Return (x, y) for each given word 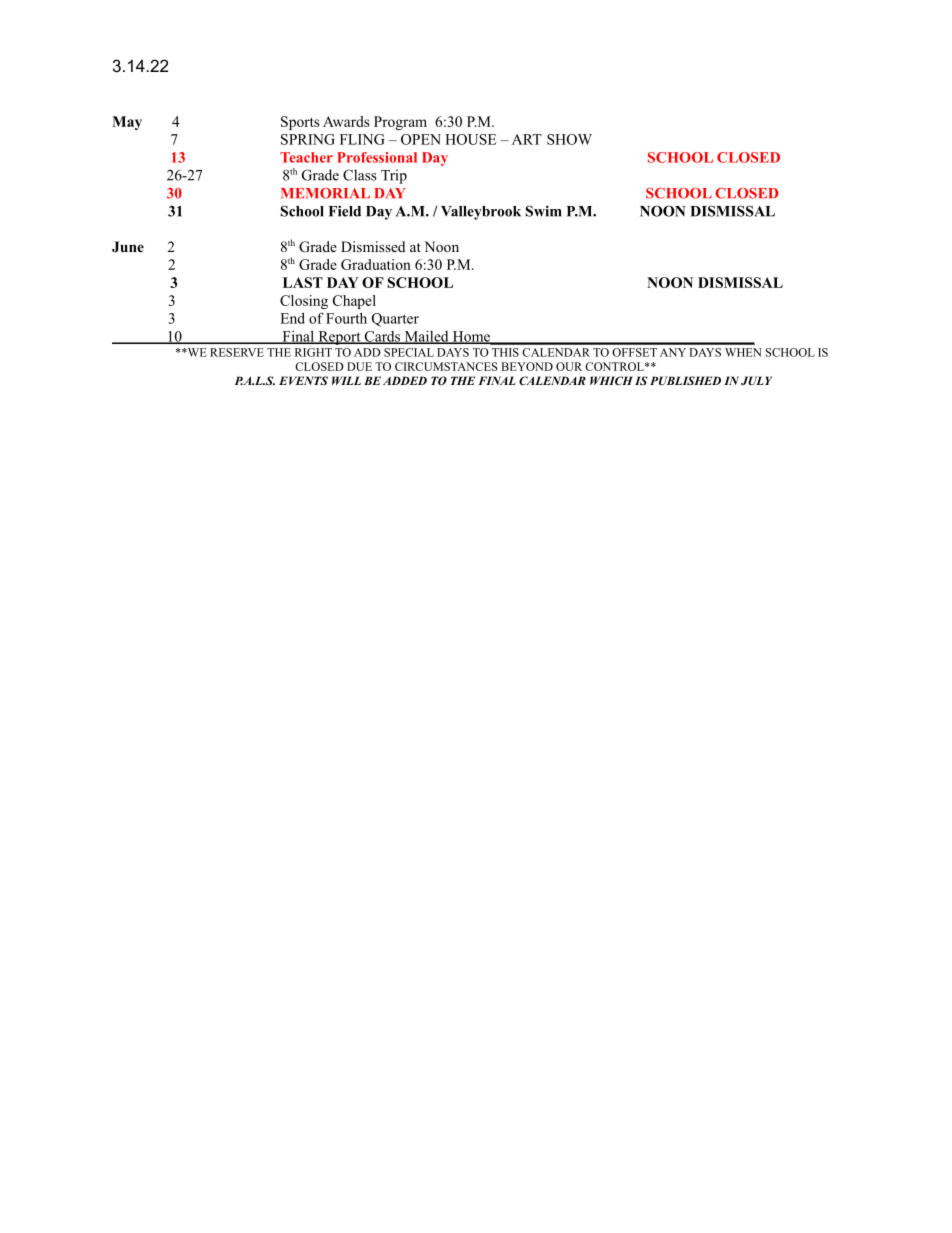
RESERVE (237, 352)
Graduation (376, 264)
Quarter (395, 320)
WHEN (743, 352)
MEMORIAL (325, 193)
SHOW (569, 139)
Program (400, 123)
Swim (544, 211)
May (127, 123)
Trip (394, 176)
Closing (304, 302)
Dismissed (373, 246)
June (128, 246)
